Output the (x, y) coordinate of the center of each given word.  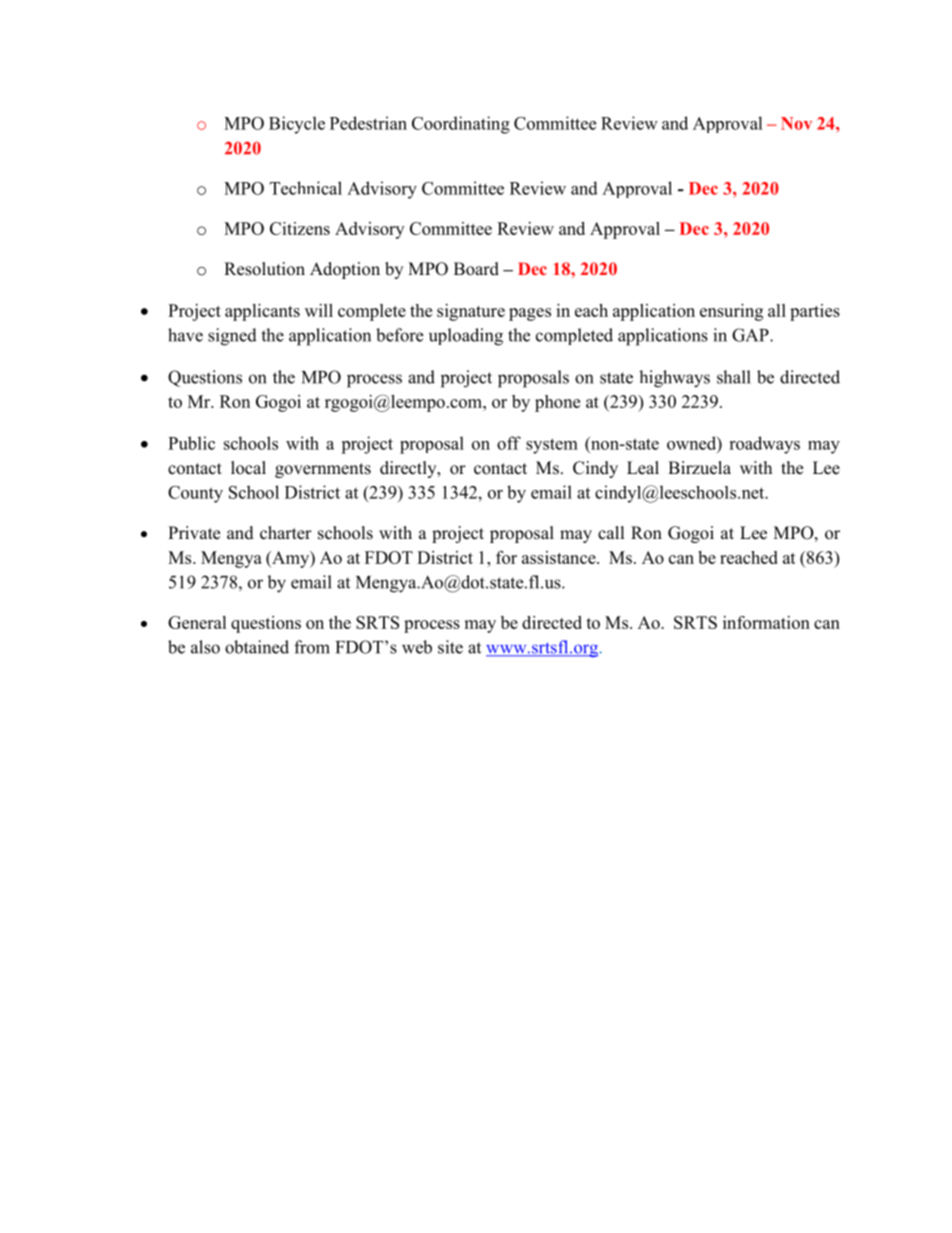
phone (557, 403)
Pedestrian (368, 123)
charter (286, 533)
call (611, 532)
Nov (796, 123)
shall (734, 377)
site (450, 647)
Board (476, 269)
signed (232, 337)
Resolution (264, 269)
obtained (257, 647)
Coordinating (461, 125)
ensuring (731, 312)
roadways (764, 445)
